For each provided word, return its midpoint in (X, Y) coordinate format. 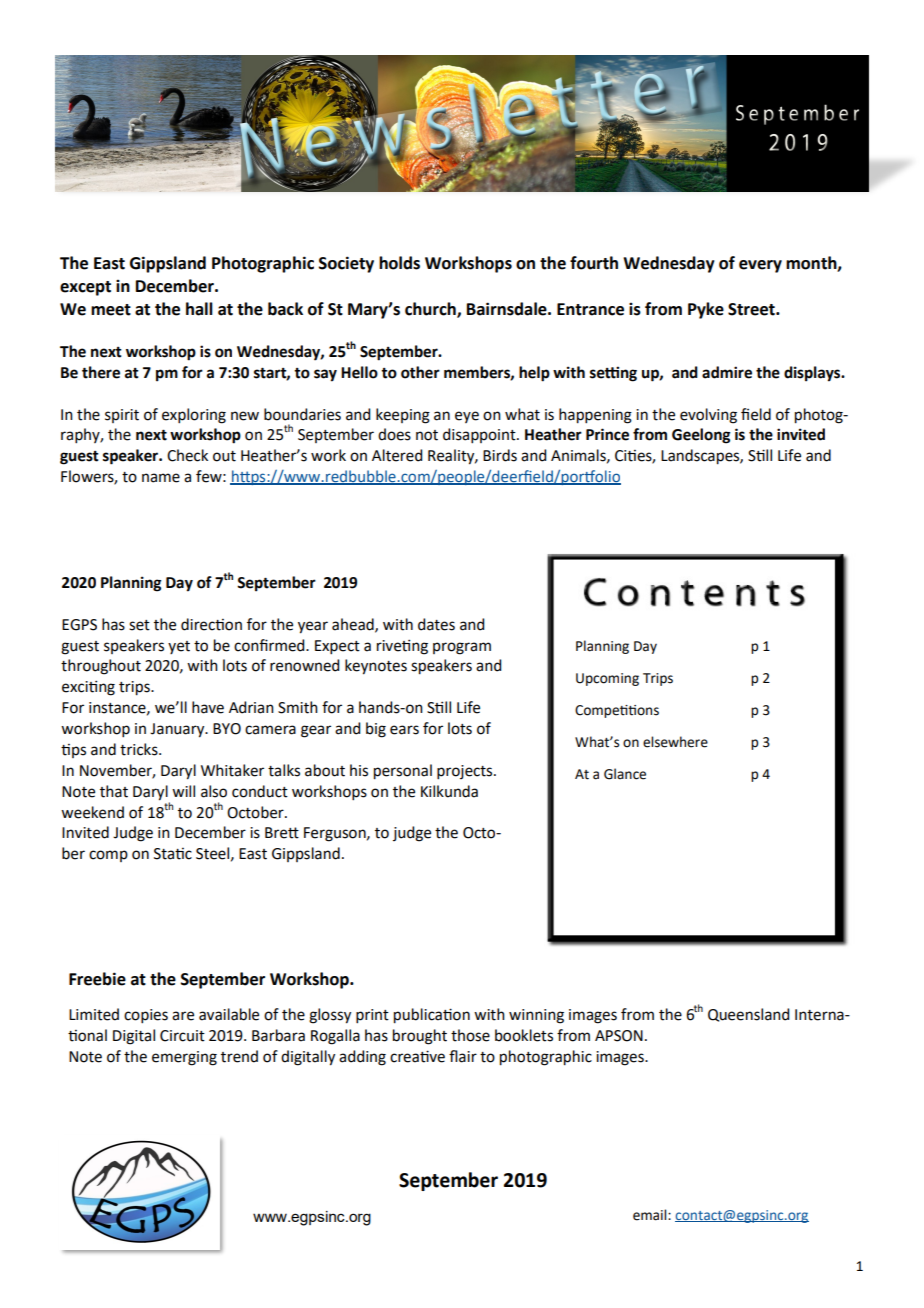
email (651, 1215)
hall (199, 309)
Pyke (706, 310)
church (431, 309)
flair (463, 1056)
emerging (184, 1058)
